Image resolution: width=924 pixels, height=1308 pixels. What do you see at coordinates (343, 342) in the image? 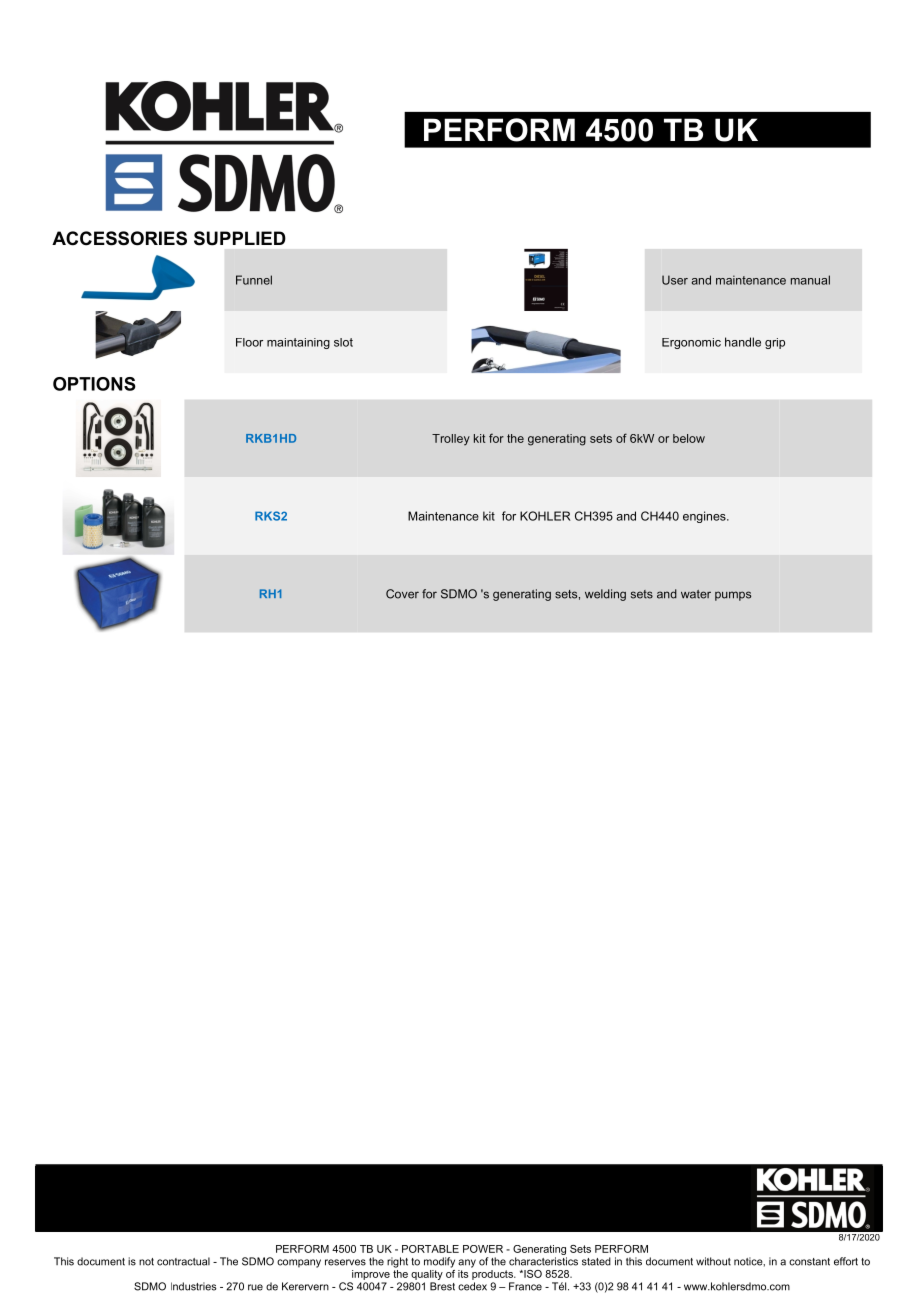
I see `slot` at bounding box center [343, 342].
